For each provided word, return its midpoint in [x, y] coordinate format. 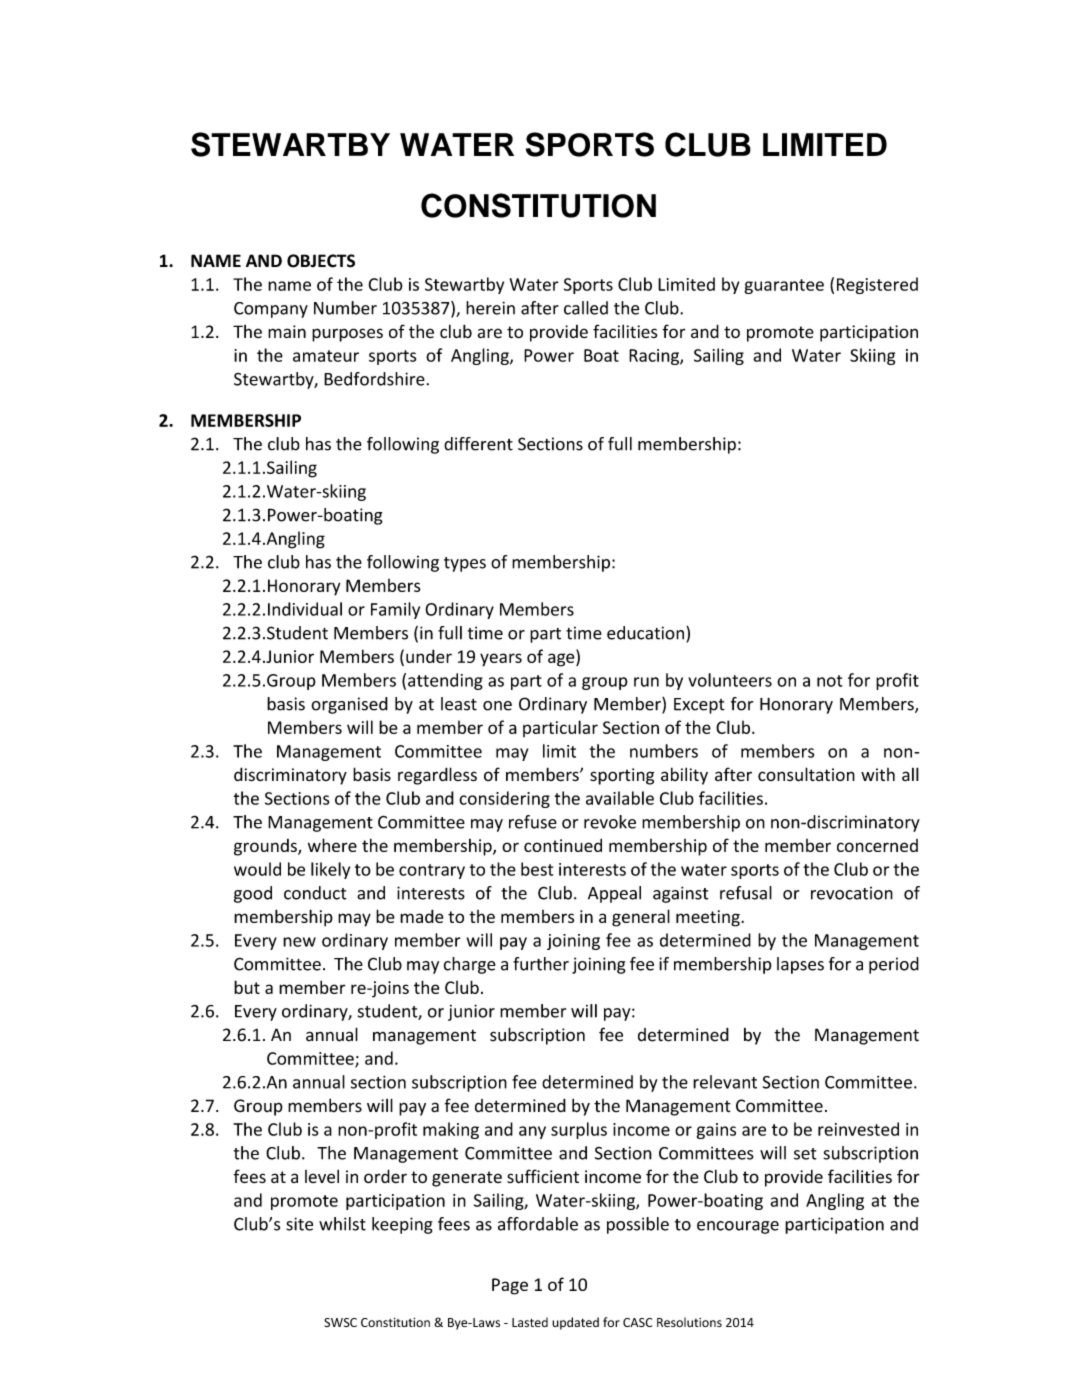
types [465, 564]
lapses [800, 965]
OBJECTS [321, 261]
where [332, 845]
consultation [806, 774]
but [247, 987]
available [620, 798]
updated [575, 1323]
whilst [342, 1224]
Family [395, 610]
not [830, 681]
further [541, 964]
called [586, 308]
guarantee [784, 286]
